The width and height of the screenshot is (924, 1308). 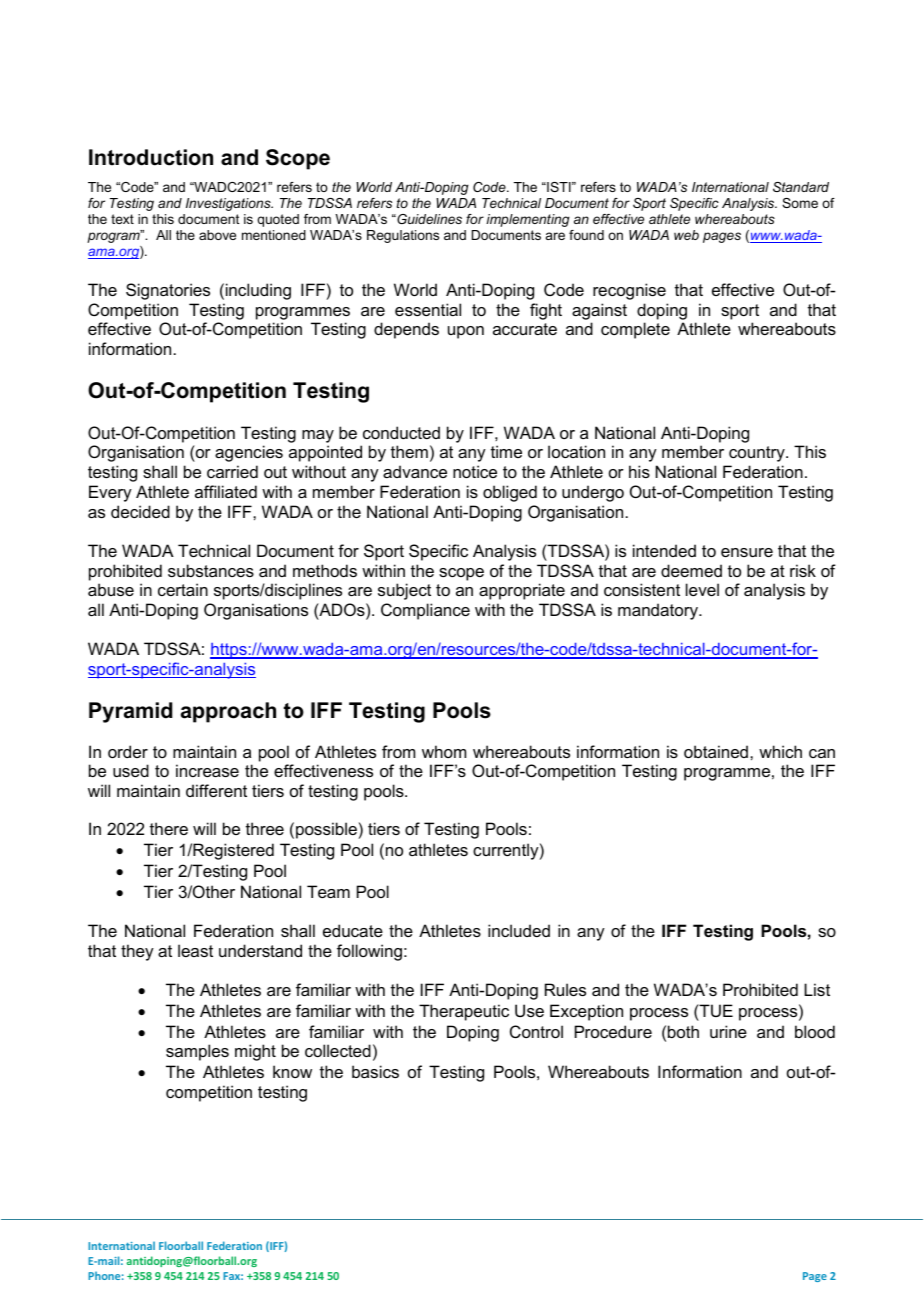 What do you see at coordinates (717, 751) in the screenshot?
I see `obtained` at bounding box center [717, 751].
